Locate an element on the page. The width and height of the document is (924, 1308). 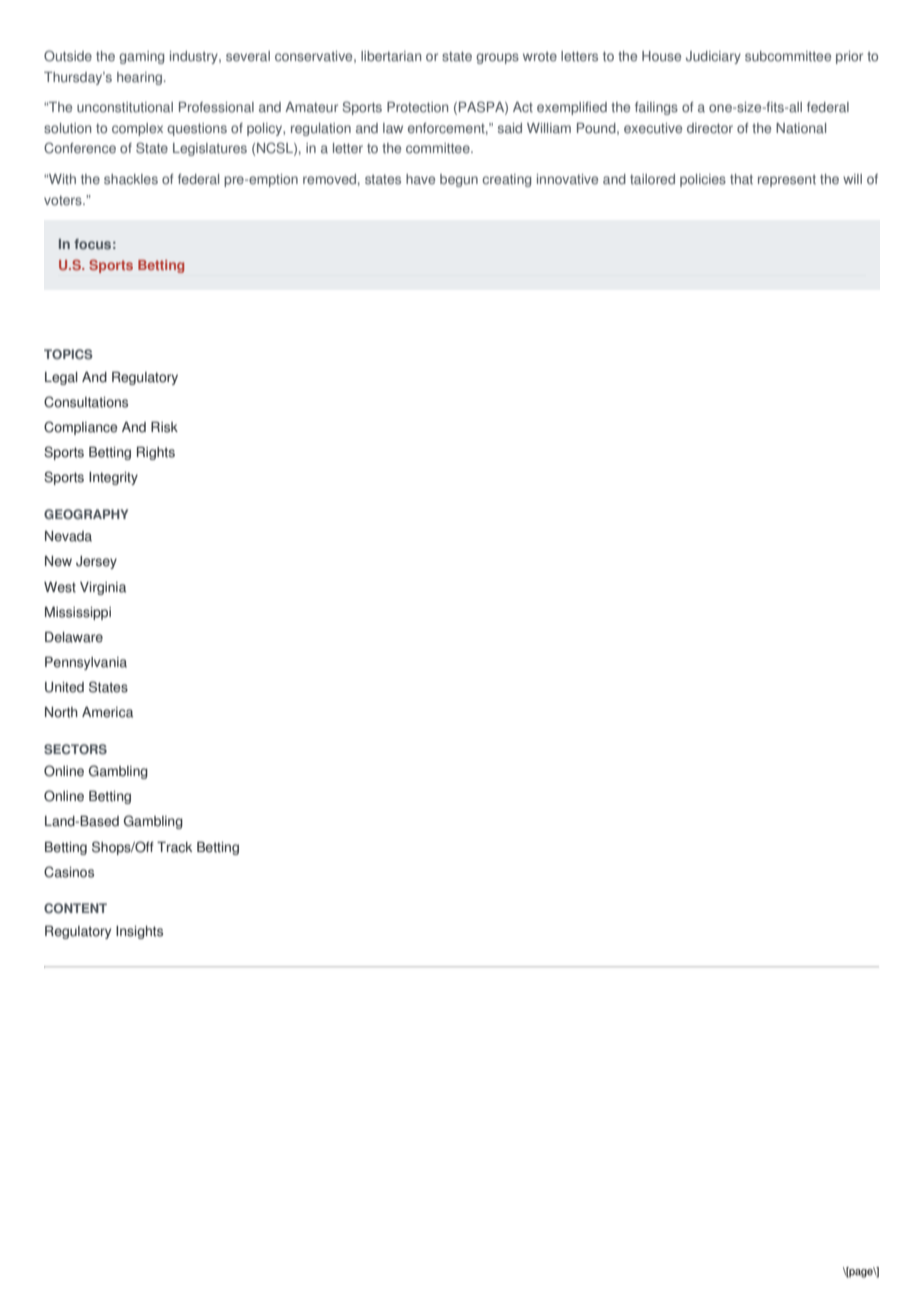
CONTENT is located at coordinates (75, 908).
